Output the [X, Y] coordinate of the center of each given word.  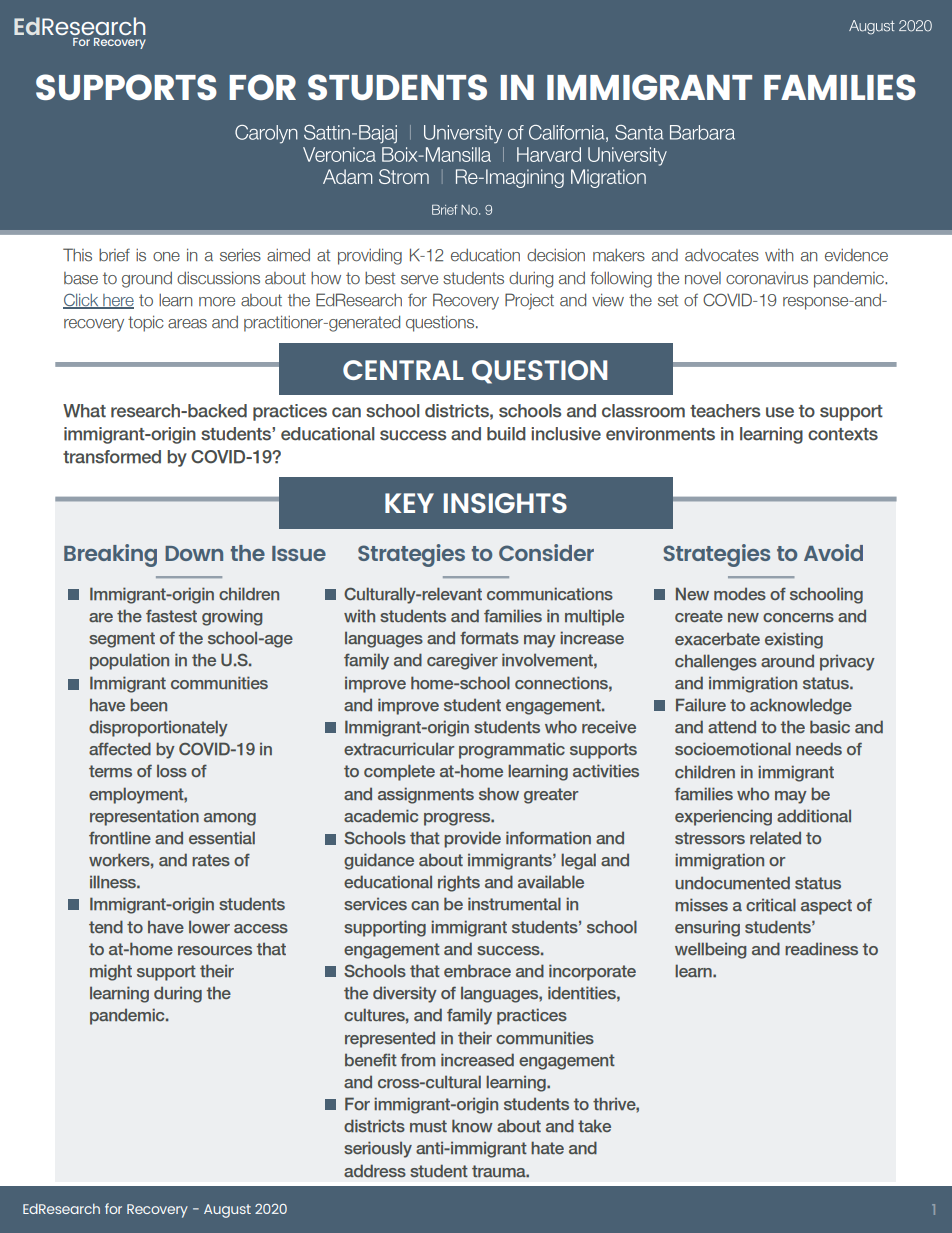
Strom [404, 176]
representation [144, 817]
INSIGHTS [505, 503]
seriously [378, 1149]
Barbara [702, 132]
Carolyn [266, 134]
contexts [843, 434]
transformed [112, 457]
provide [472, 839]
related [775, 838]
